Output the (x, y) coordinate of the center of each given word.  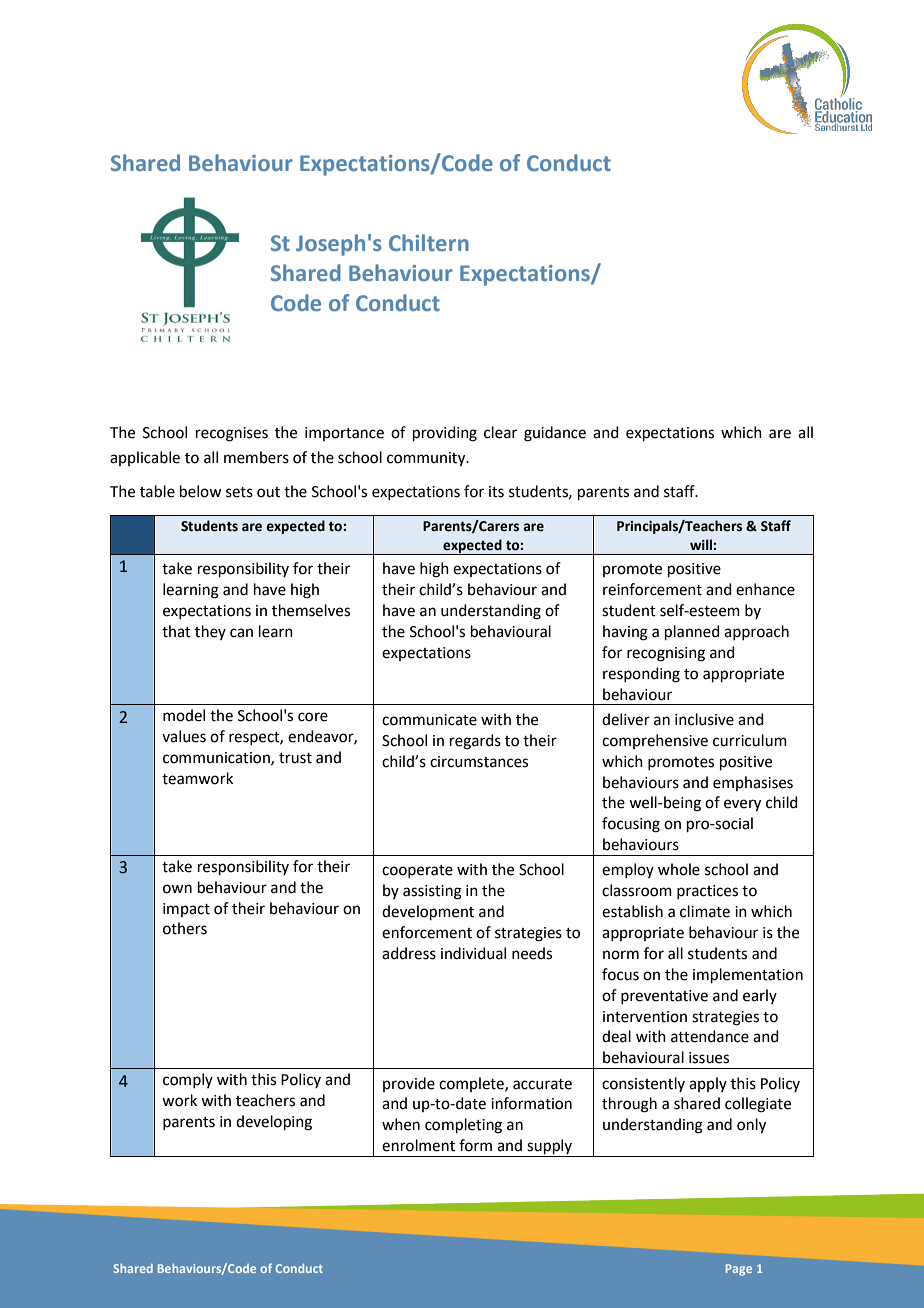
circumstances (479, 762)
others (185, 928)
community (427, 459)
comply (188, 1080)
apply (708, 1084)
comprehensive (655, 741)
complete (472, 1084)
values (184, 736)
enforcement (427, 932)
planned (692, 632)
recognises (232, 434)
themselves (311, 610)
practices (707, 892)
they (210, 632)
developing (274, 1123)
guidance (555, 434)
